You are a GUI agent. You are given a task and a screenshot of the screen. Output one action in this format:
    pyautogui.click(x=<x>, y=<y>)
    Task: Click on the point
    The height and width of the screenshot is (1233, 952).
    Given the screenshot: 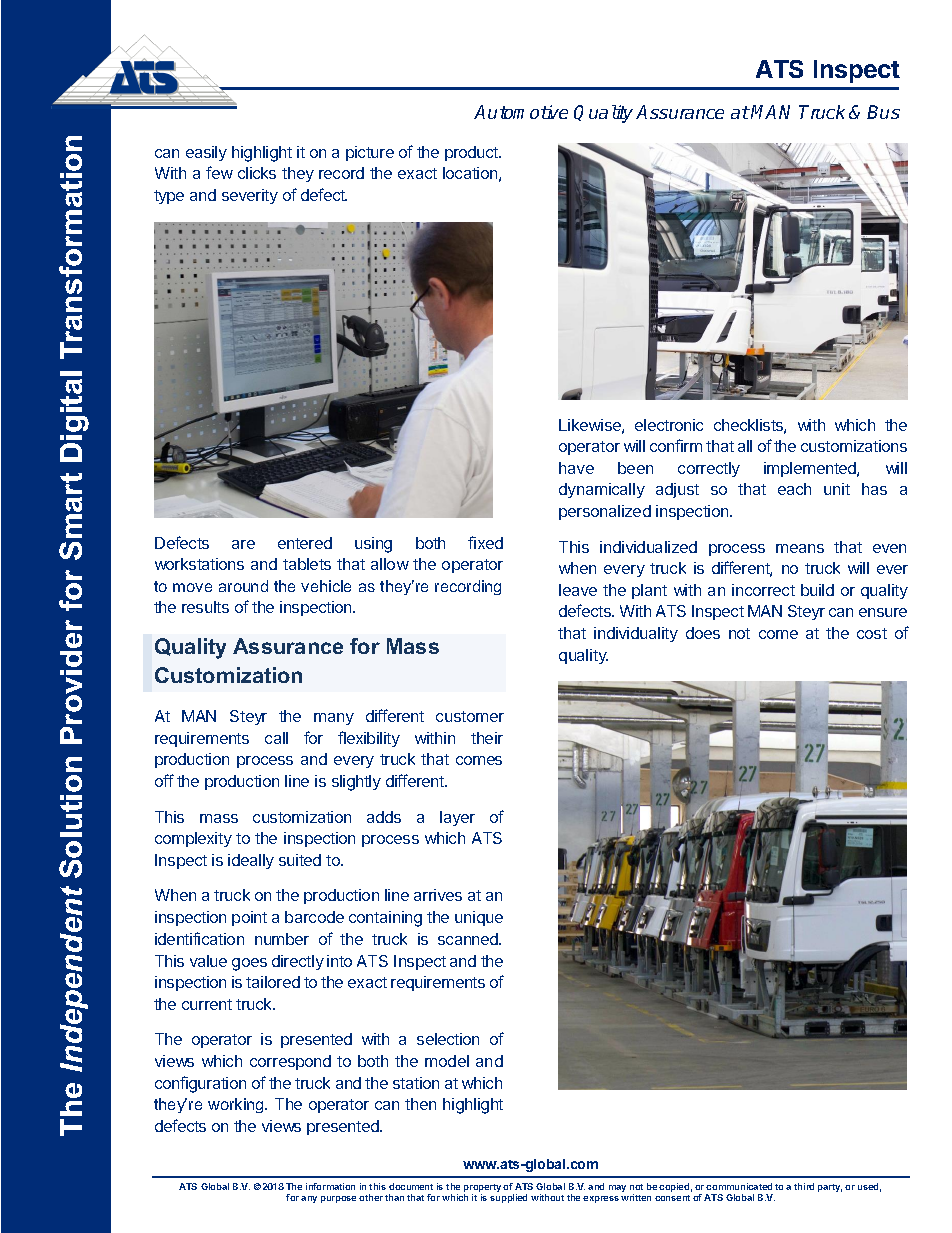 What is the action you would take?
    pyautogui.click(x=249, y=918)
